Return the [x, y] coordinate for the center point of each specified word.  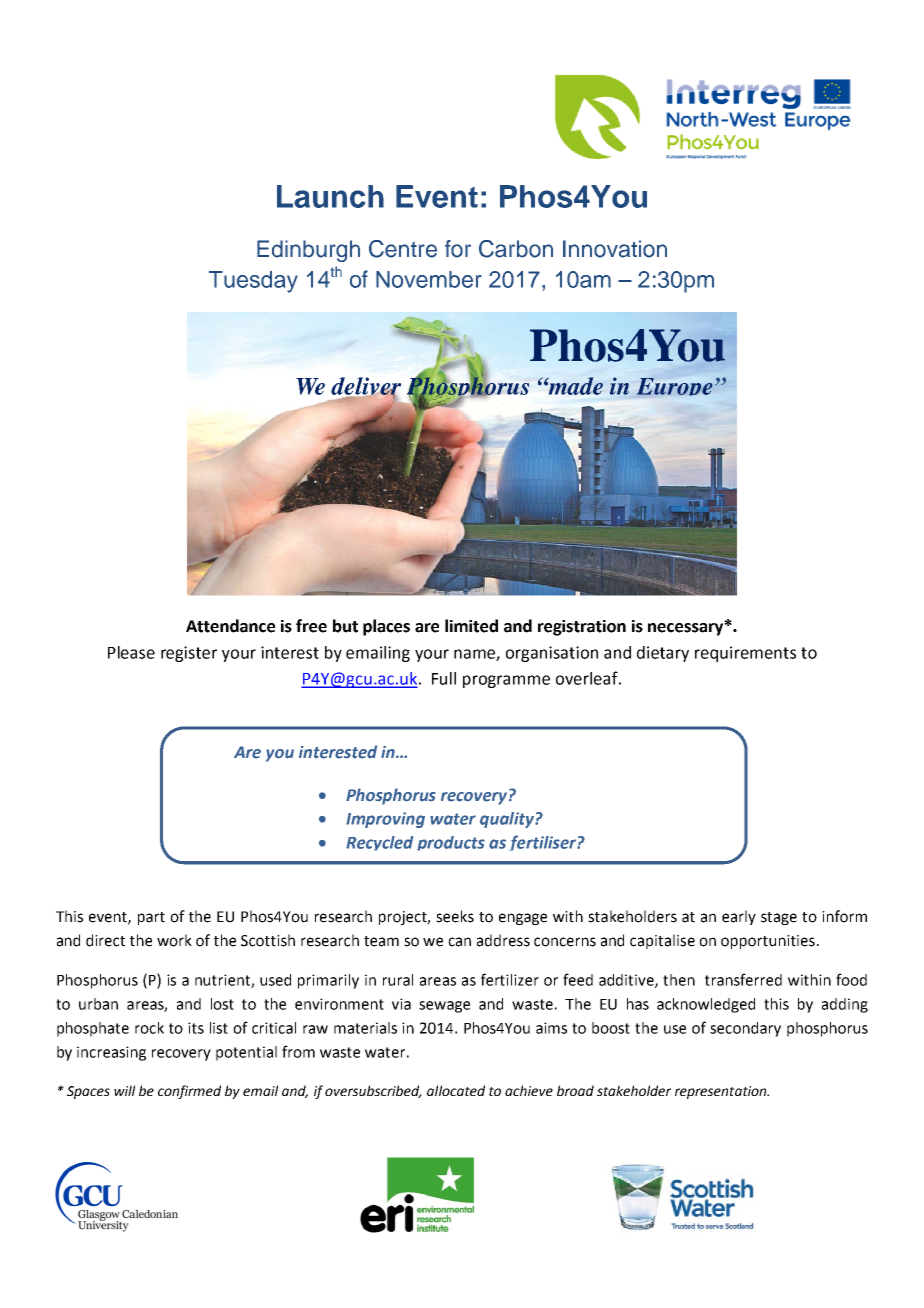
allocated [456, 1090]
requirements [745, 654]
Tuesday [253, 282]
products [451, 843]
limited [471, 626]
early [739, 917]
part [151, 918]
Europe [675, 387]
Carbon [516, 249]
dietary [663, 654]
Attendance [230, 626]
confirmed [189, 1092]
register [189, 654]
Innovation [615, 249]
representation [722, 1092]
